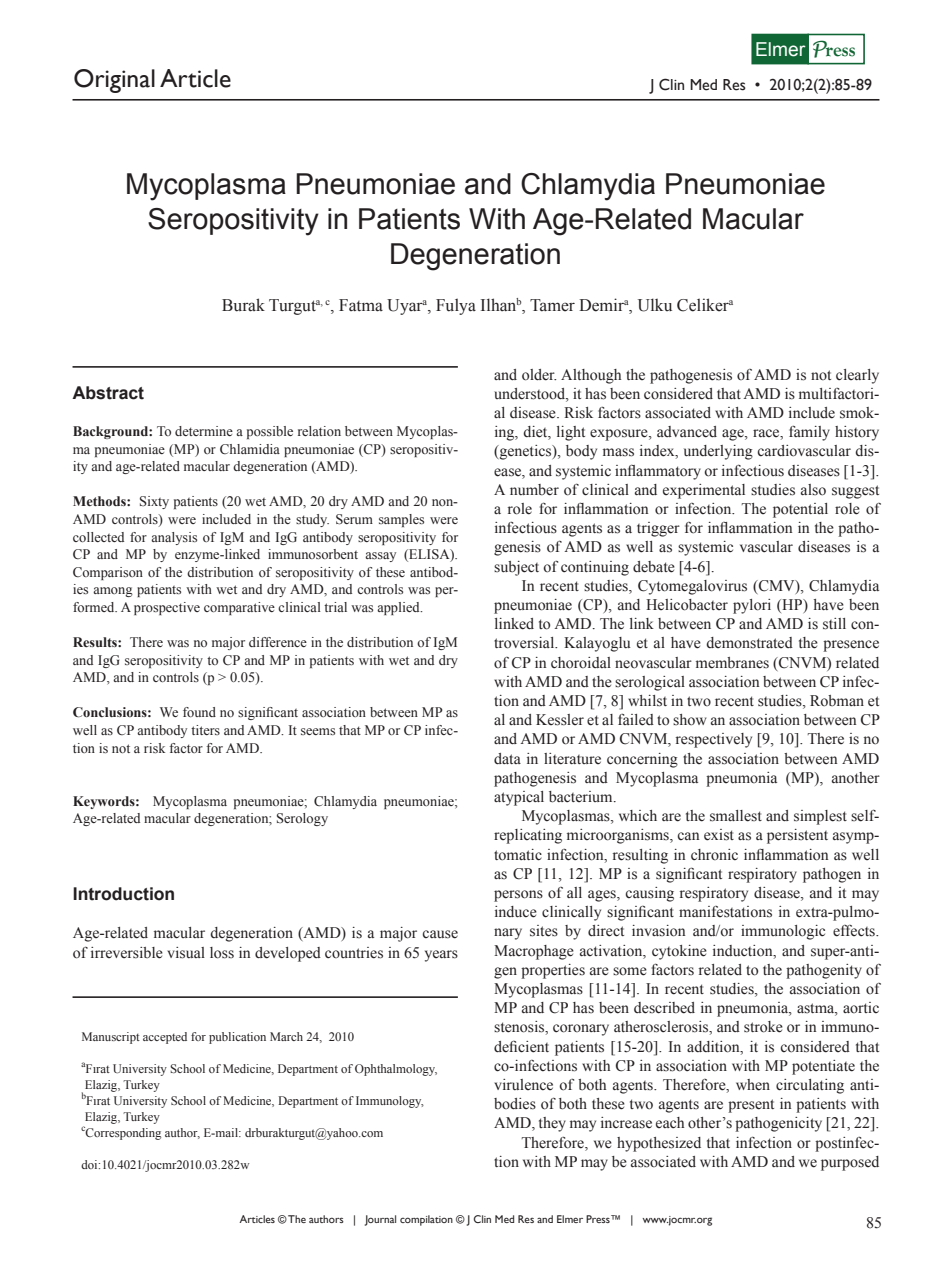  What do you see at coordinates (552, 305) in the image?
I see `Tamer` at bounding box center [552, 305].
